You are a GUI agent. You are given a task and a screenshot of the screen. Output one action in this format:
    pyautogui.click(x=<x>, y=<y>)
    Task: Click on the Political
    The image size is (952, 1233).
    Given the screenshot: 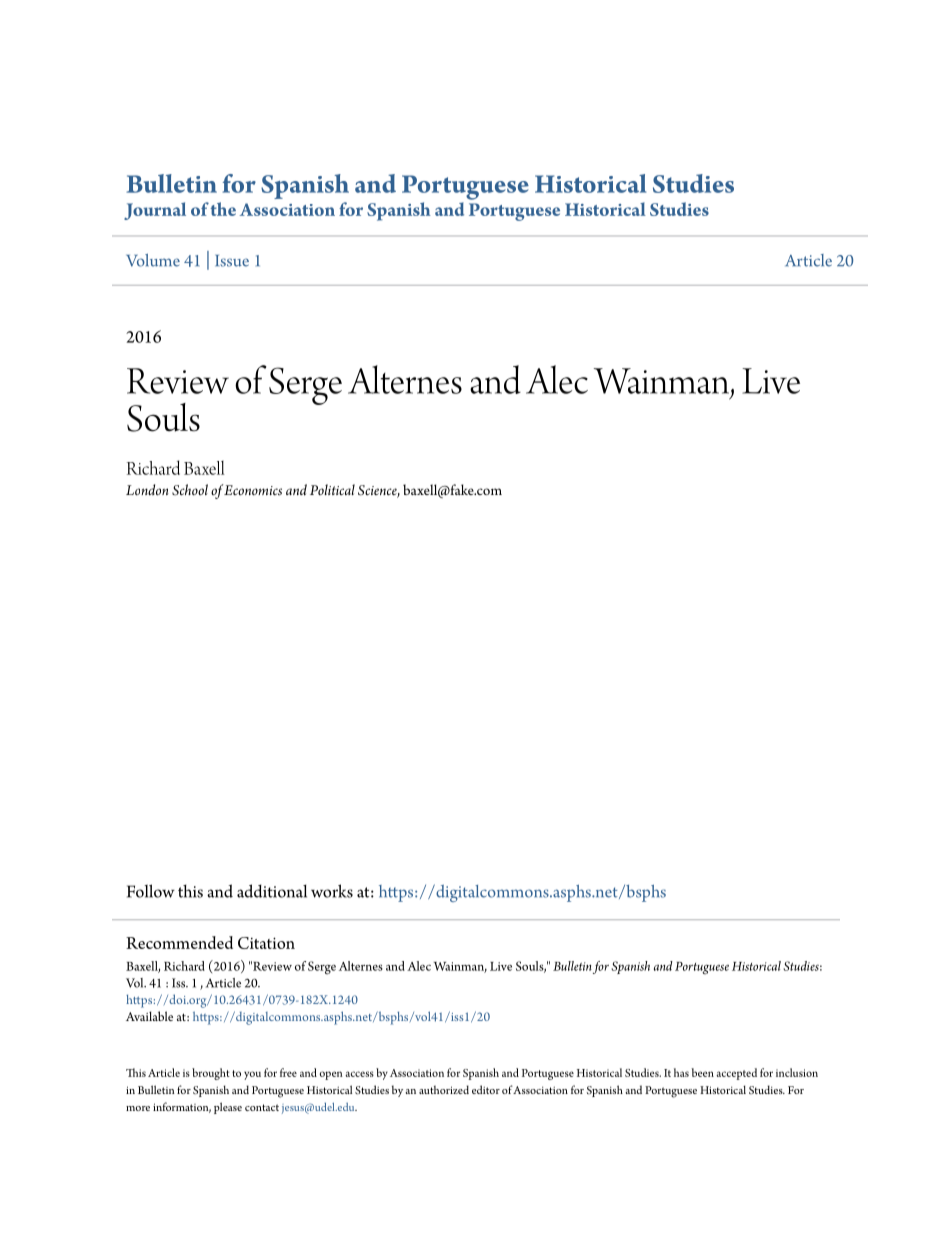 What is the action you would take?
    pyautogui.click(x=332, y=489)
